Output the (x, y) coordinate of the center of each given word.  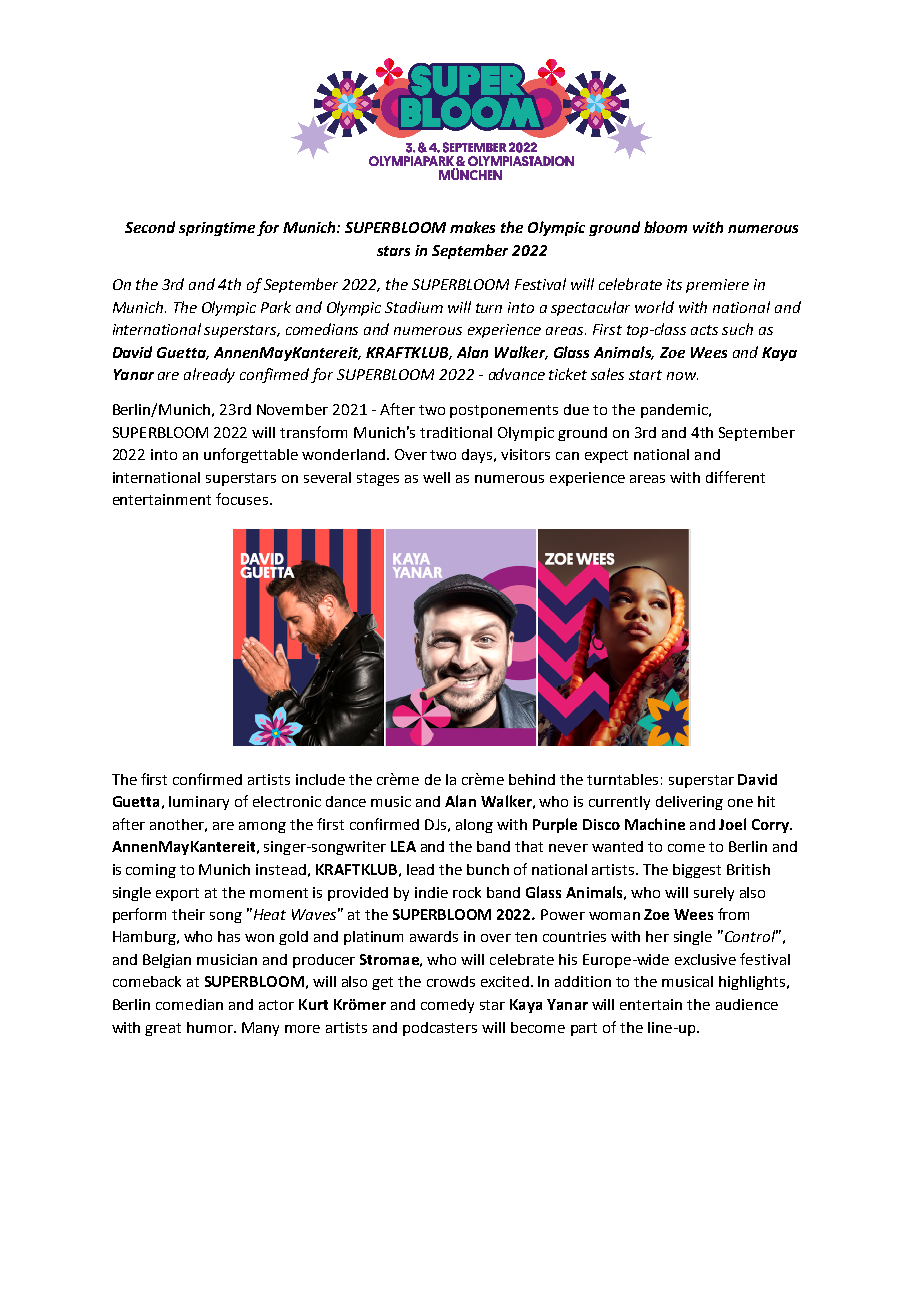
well (436, 477)
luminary (199, 803)
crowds (451, 981)
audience (747, 1004)
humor (211, 1027)
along (474, 826)
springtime (217, 229)
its (674, 284)
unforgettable (251, 455)
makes (472, 227)
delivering (689, 803)
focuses (243, 499)
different (735, 477)
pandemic (675, 411)
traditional (456, 432)
